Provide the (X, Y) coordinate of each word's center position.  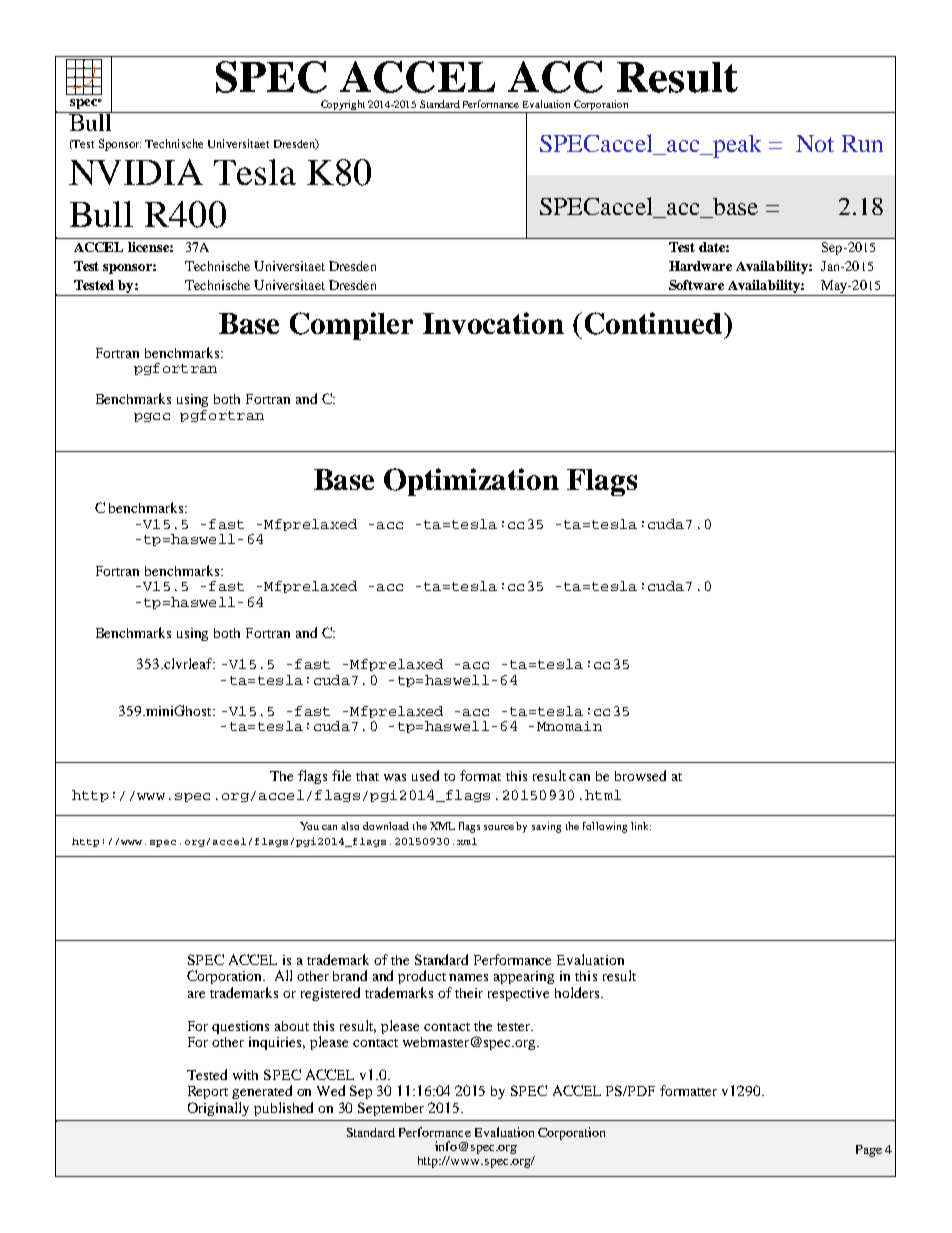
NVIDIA (136, 172)
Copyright (343, 106)
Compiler (351, 326)
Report (208, 1092)
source (499, 827)
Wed (331, 1090)
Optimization (471, 482)
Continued (655, 323)
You (309, 826)
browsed (640, 775)
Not (815, 143)
